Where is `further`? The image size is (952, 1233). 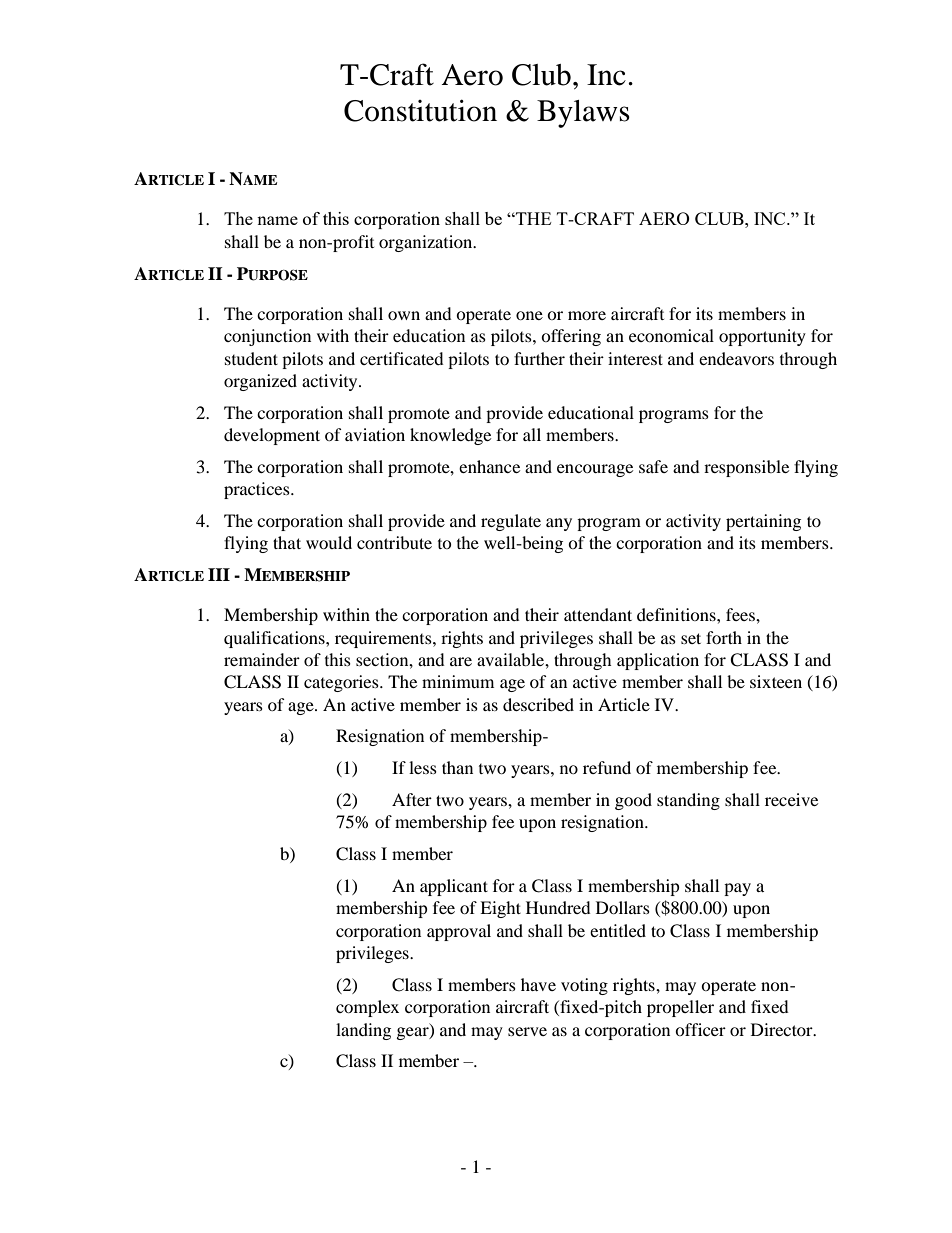
further is located at coordinates (539, 358).
